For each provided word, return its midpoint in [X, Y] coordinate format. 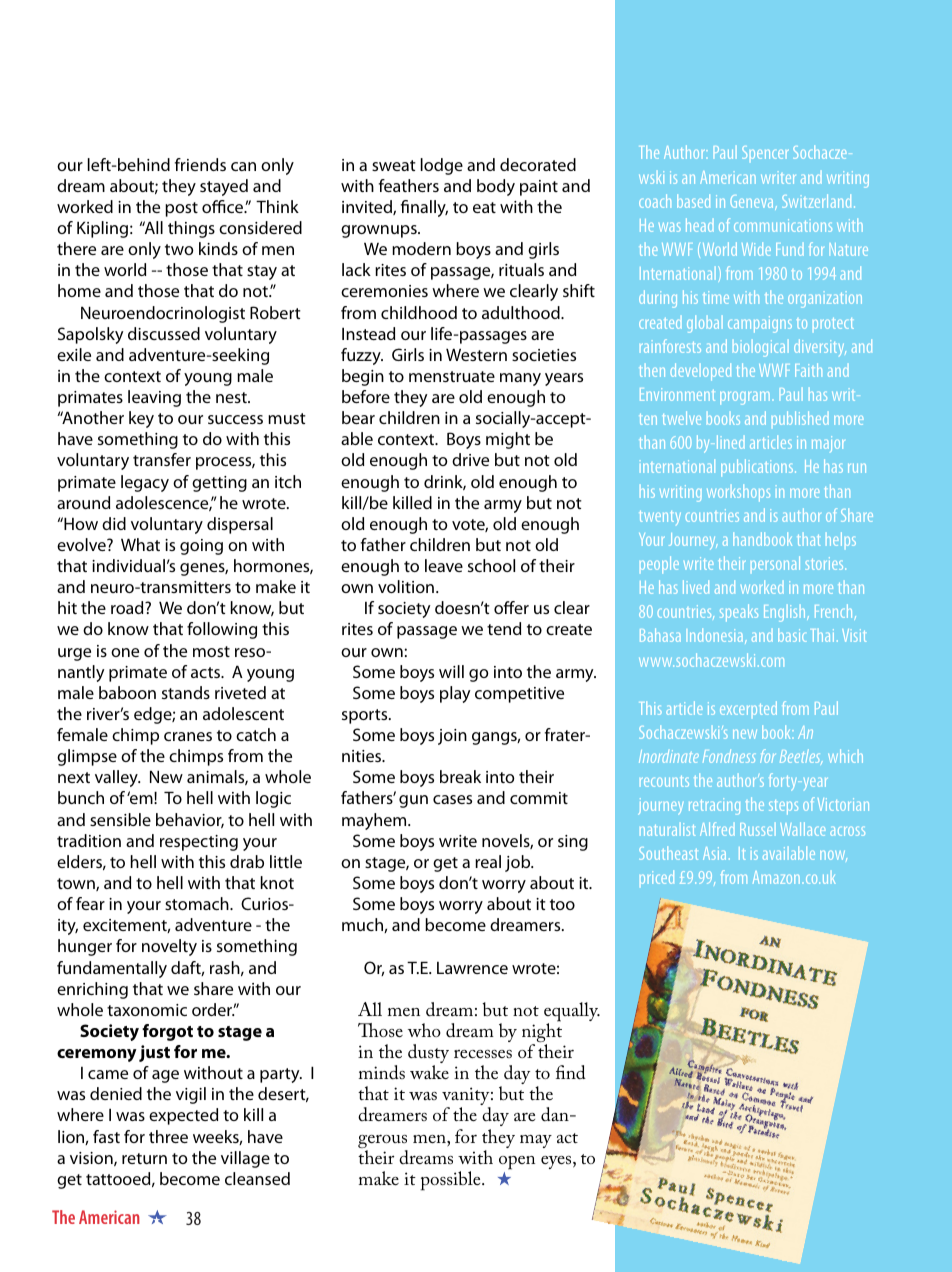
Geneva [753, 202]
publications [758, 468]
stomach [198, 903]
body [496, 187]
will [451, 671]
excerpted [748, 708]
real [488, 861]
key [141, 419]
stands [186, 692]
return [144, 1158]
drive [470, 459]
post [181, 209]
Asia [714, 853]
